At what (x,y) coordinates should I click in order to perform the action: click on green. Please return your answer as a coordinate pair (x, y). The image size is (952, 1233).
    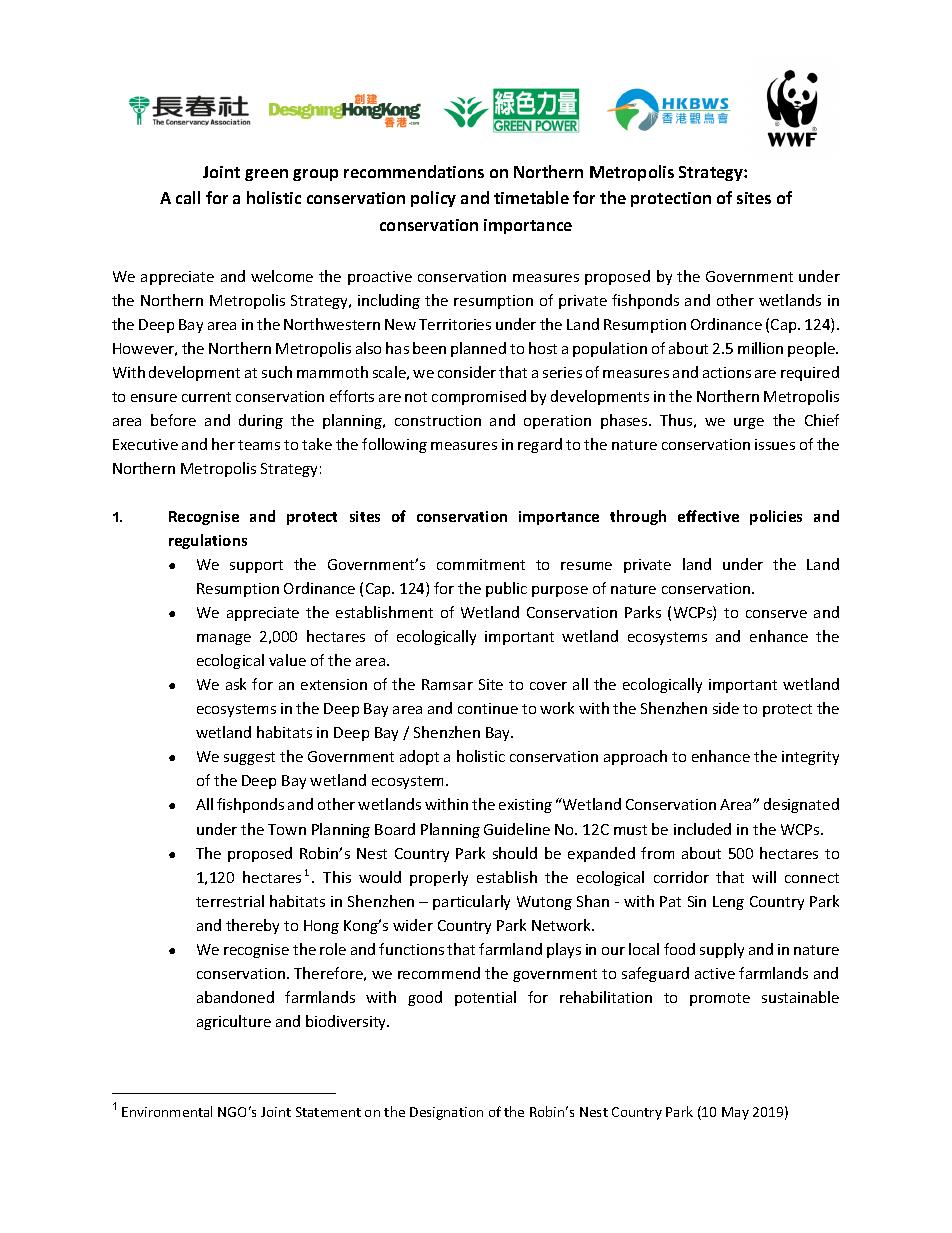
    Looking at the image, I should click on (266, 175).
